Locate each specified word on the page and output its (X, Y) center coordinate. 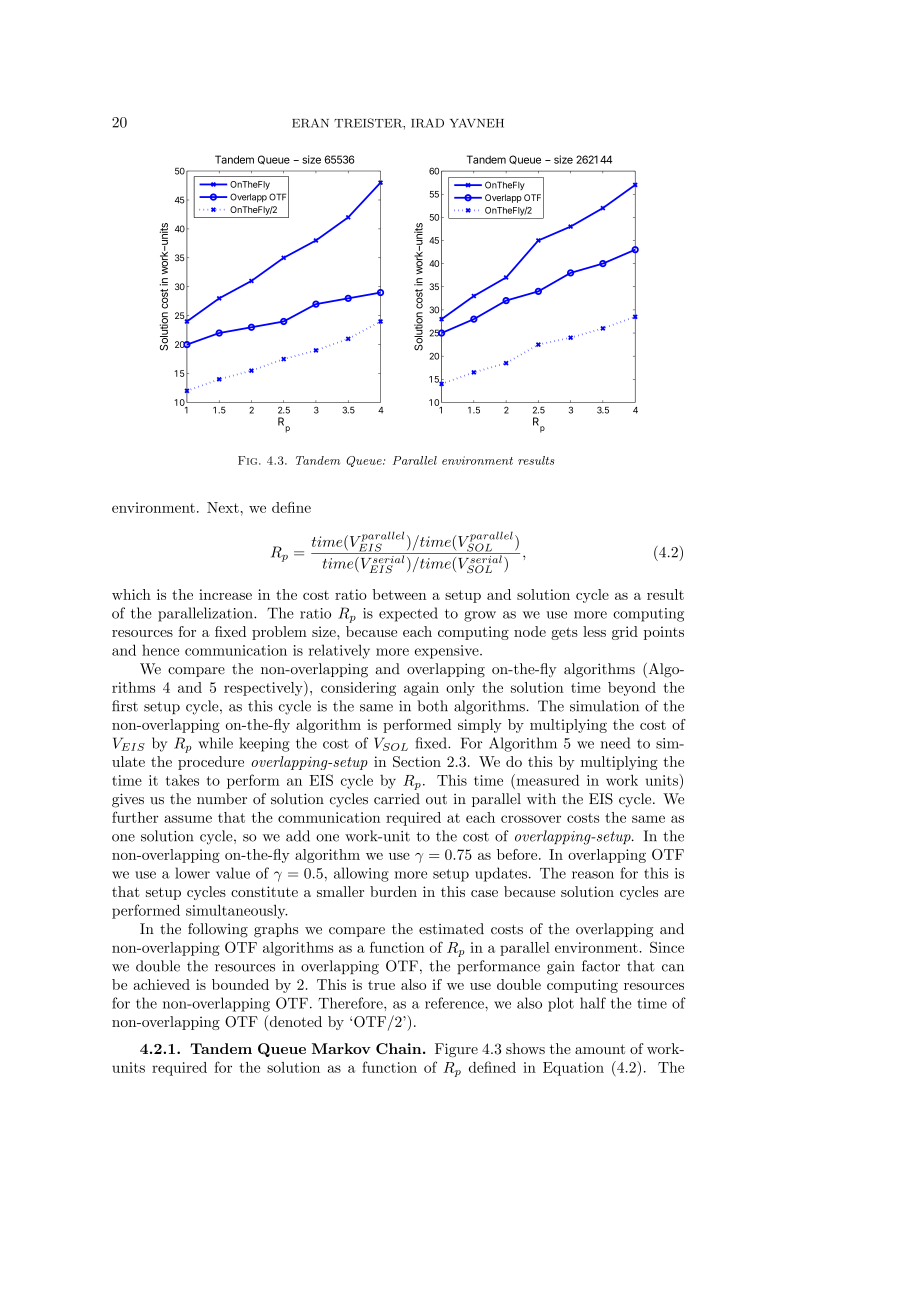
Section (417, 761)
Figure (456, 1050)
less (594, 631)
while (215, 743)
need (615, 743)
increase (225, 594)
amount (600, 1049)
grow (480, 616)
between (399, 594)
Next (223, 507)
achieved (161, 984)
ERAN (310, 123)
